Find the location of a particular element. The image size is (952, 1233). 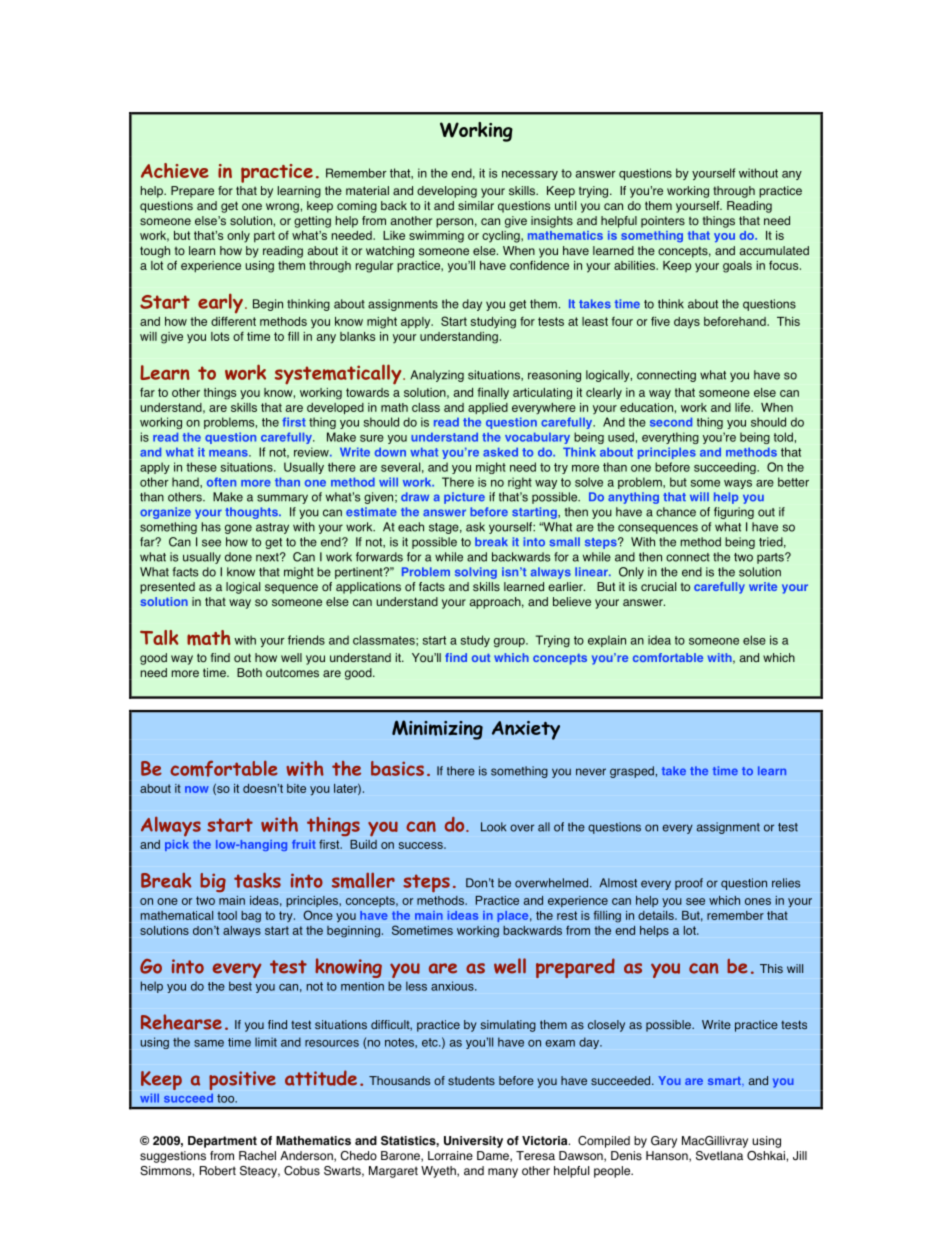

anxious is located at coordinates (453, 986).
